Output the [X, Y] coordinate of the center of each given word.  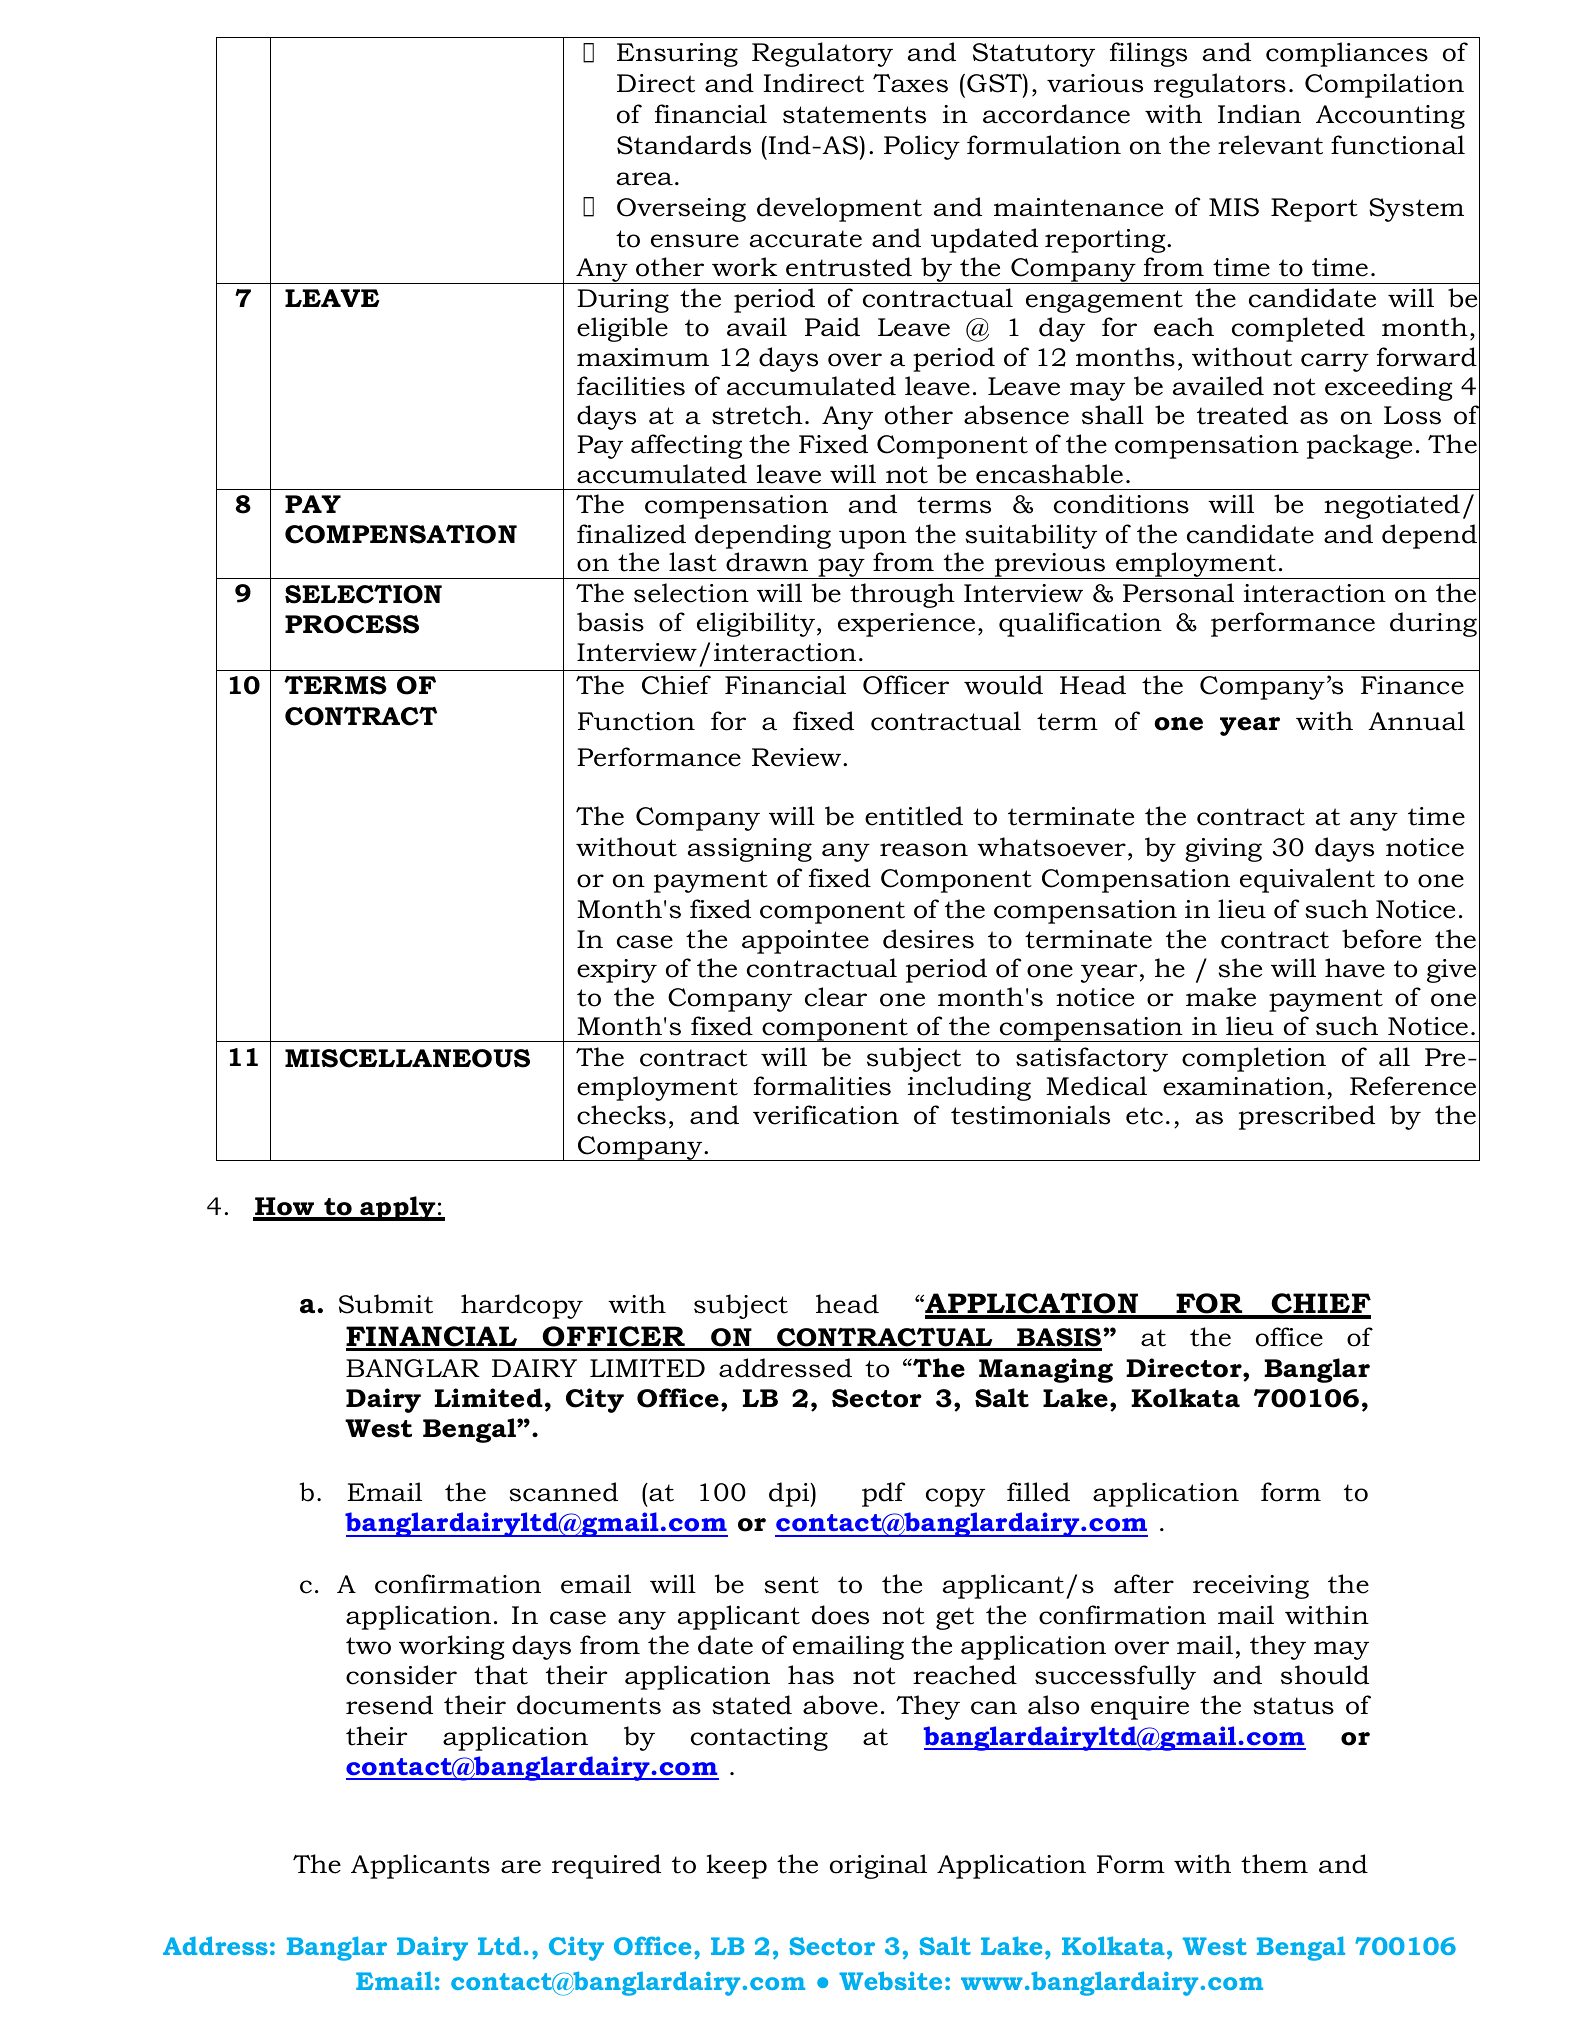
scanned [563, 1492]
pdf [884, 1494]
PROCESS [352, 624]
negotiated [1392, 506]
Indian [1259, 114]
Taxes [910, 83]
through [902, 595]
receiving [1251, 1587]
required [606, 1866]
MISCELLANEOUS [407, 1058]
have [1355, 968]
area [645, 179]
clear [836, 997]
